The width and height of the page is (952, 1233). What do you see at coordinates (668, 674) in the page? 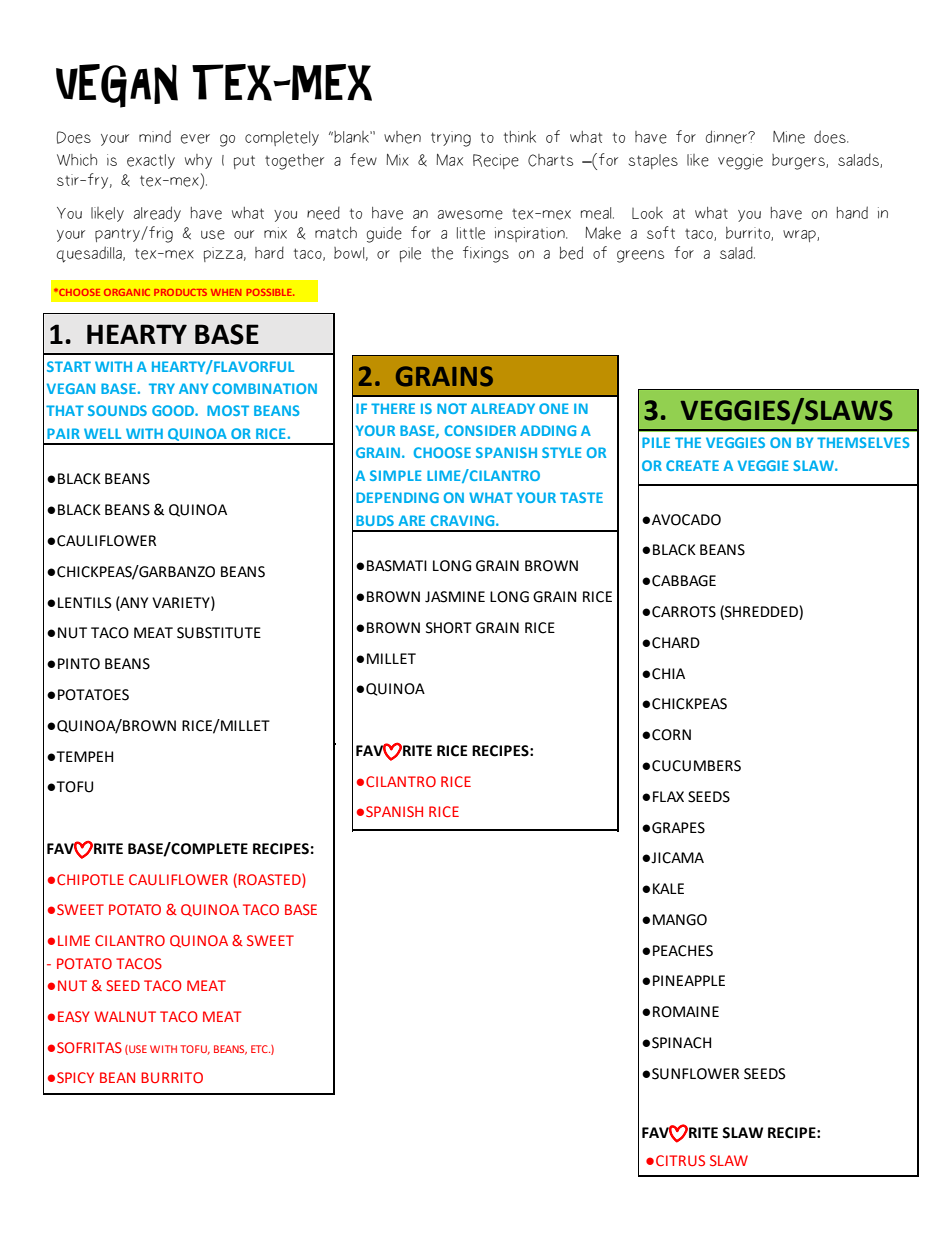
I see `CHIA` at bounding box center [668, 674].
